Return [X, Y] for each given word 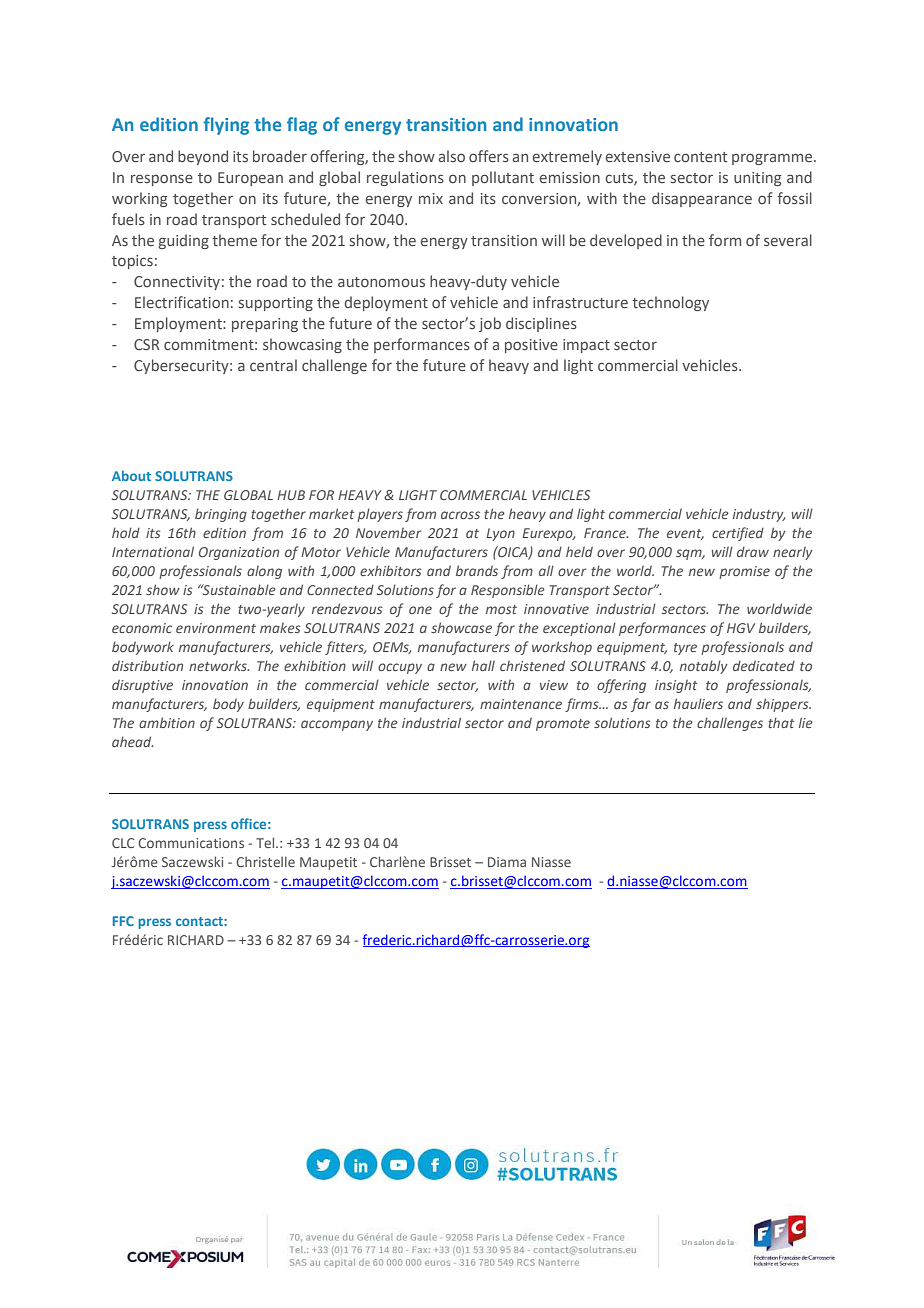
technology [670, 303]
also [452, 156]
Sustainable [238, 589]
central [273, 365]
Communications [191, 843]
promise [744, 572]
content [700, 157]
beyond [203, 157]
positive [531, 346]
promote [563, 725]
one [420, 610]
